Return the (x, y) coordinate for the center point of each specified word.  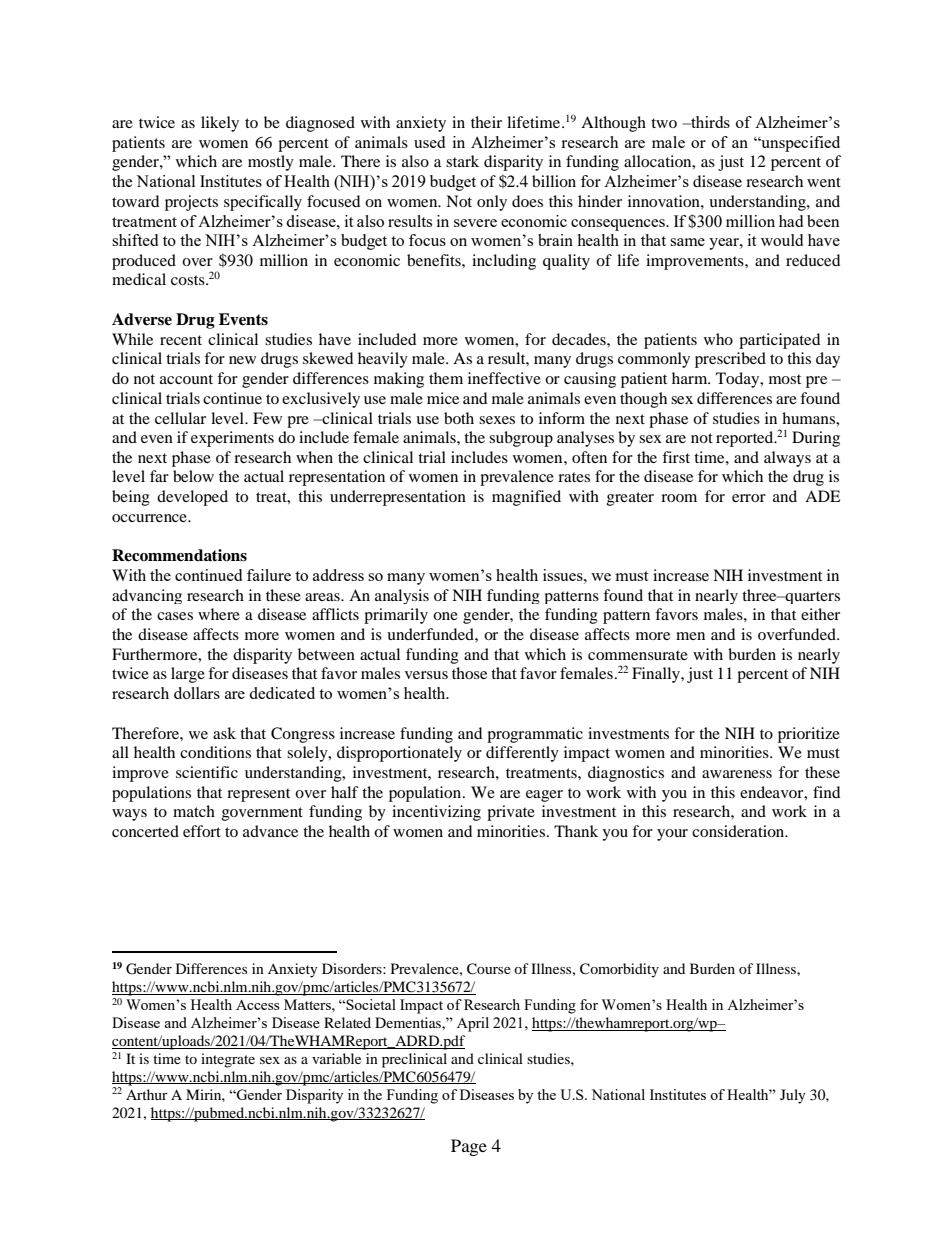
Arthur (147, 1094)
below (193, 476)
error (749, 498)
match (194, 811)
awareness (737, 774)
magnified (526, 498)
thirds (709, 122)
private (511, 813)
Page (469, 1147)
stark (462, 161)
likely (220, 124)
